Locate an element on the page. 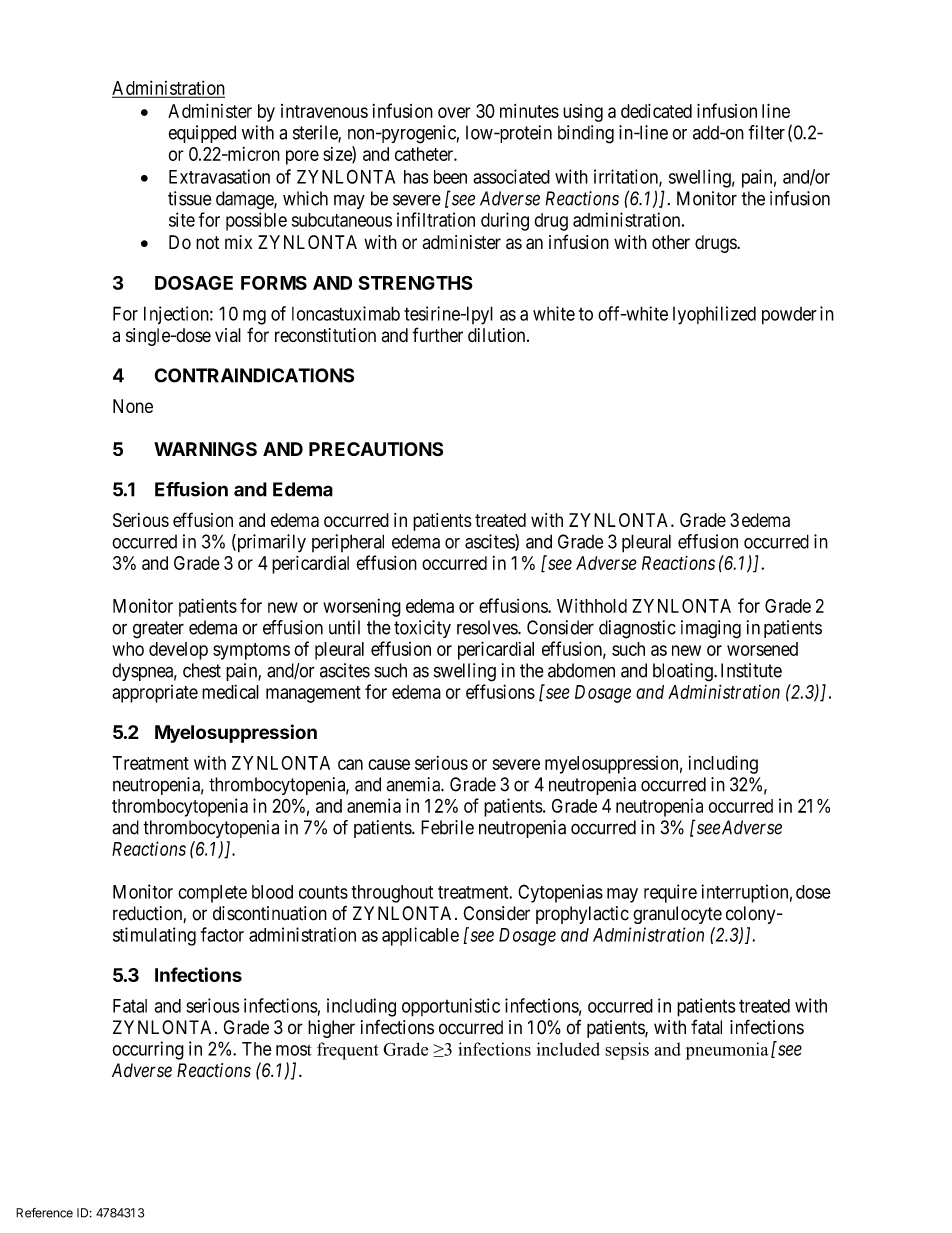  Febrile is located at coordinates (447, 827).
